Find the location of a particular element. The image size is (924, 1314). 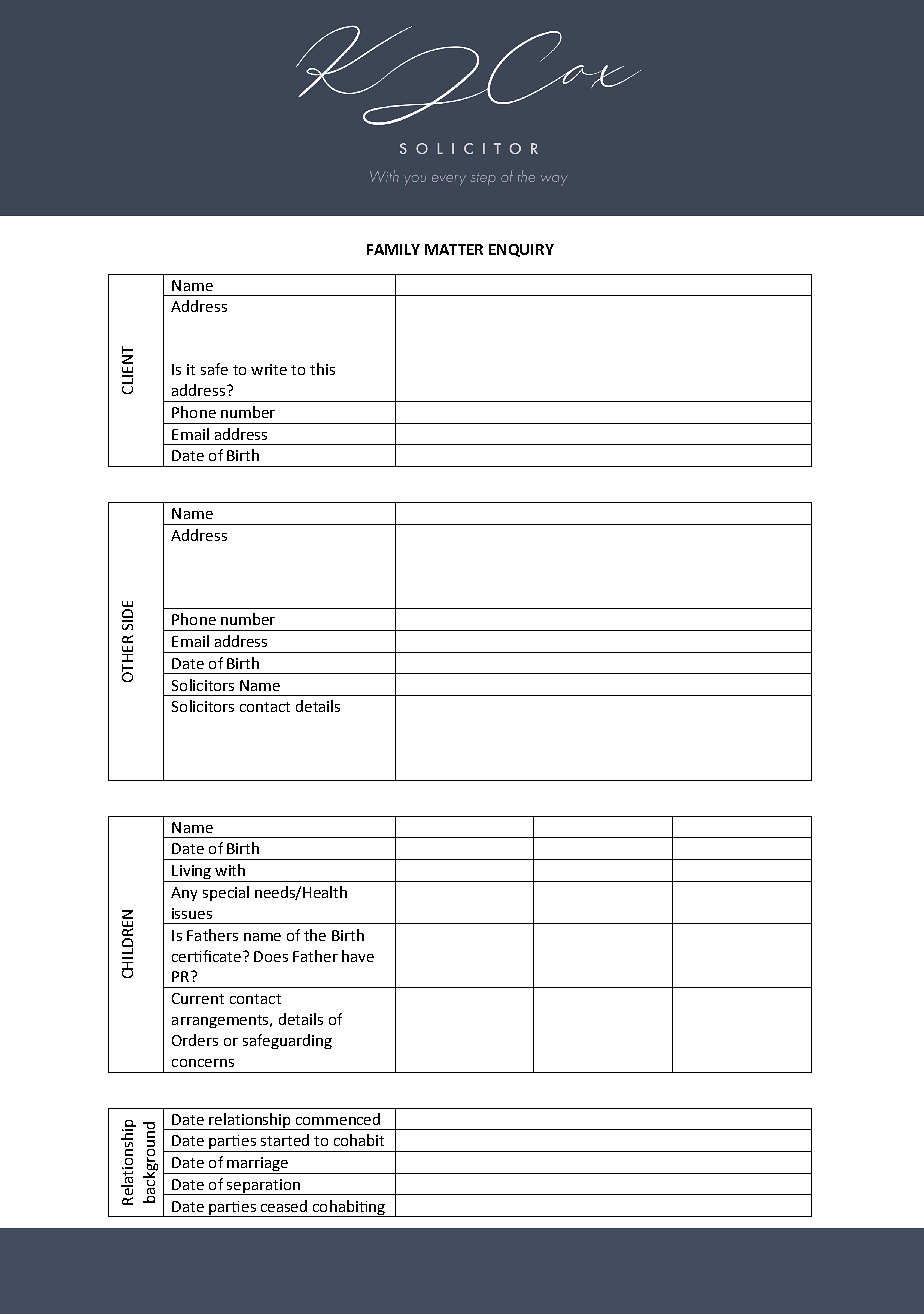

write is located at coordinates (269, 369).
